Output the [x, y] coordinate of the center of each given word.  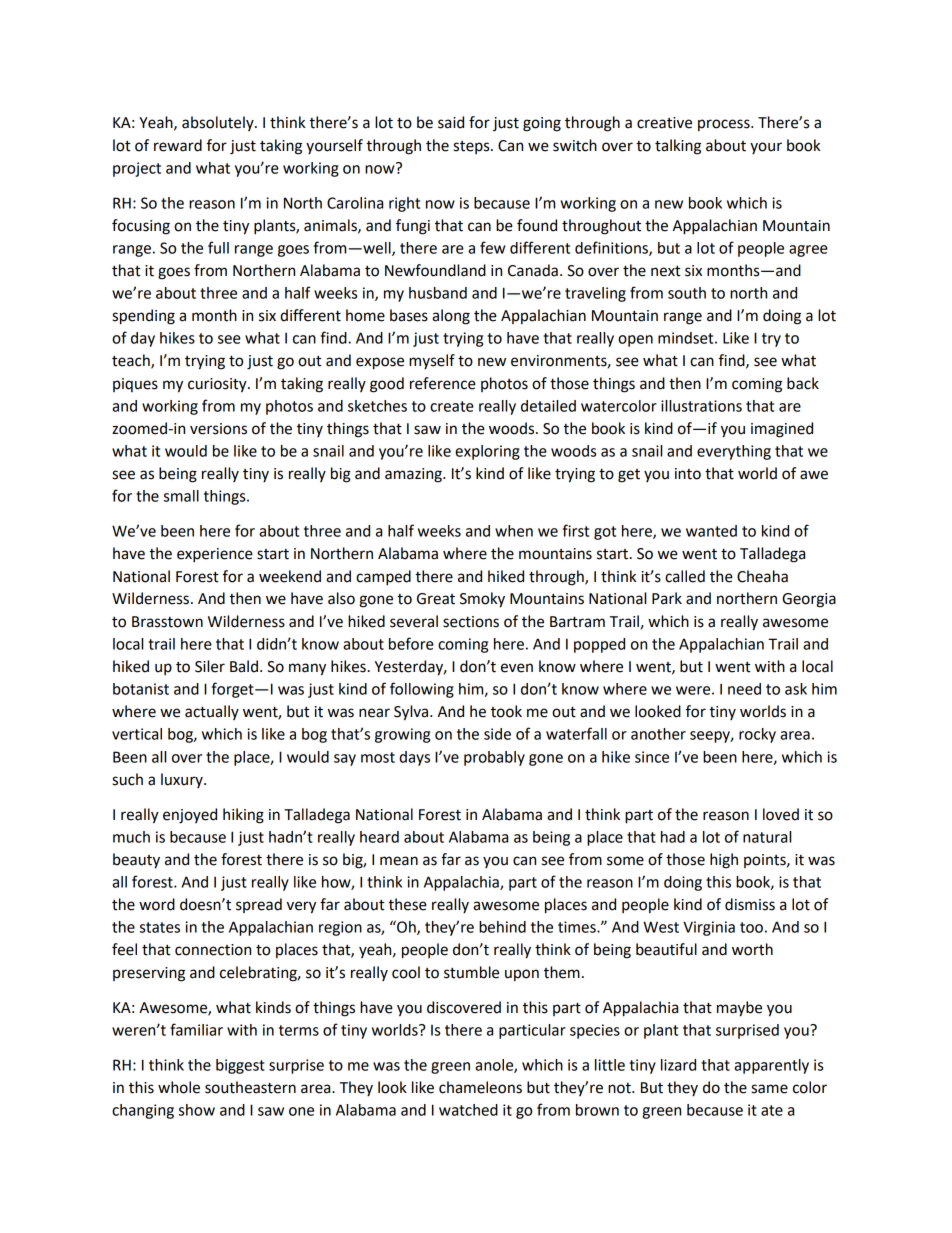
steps [472, 147]
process [725, 125]
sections [471, 622]
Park [667, 598]
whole [179, 1087]
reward [178, 145]
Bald [244, 666]
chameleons [480, 1087]
